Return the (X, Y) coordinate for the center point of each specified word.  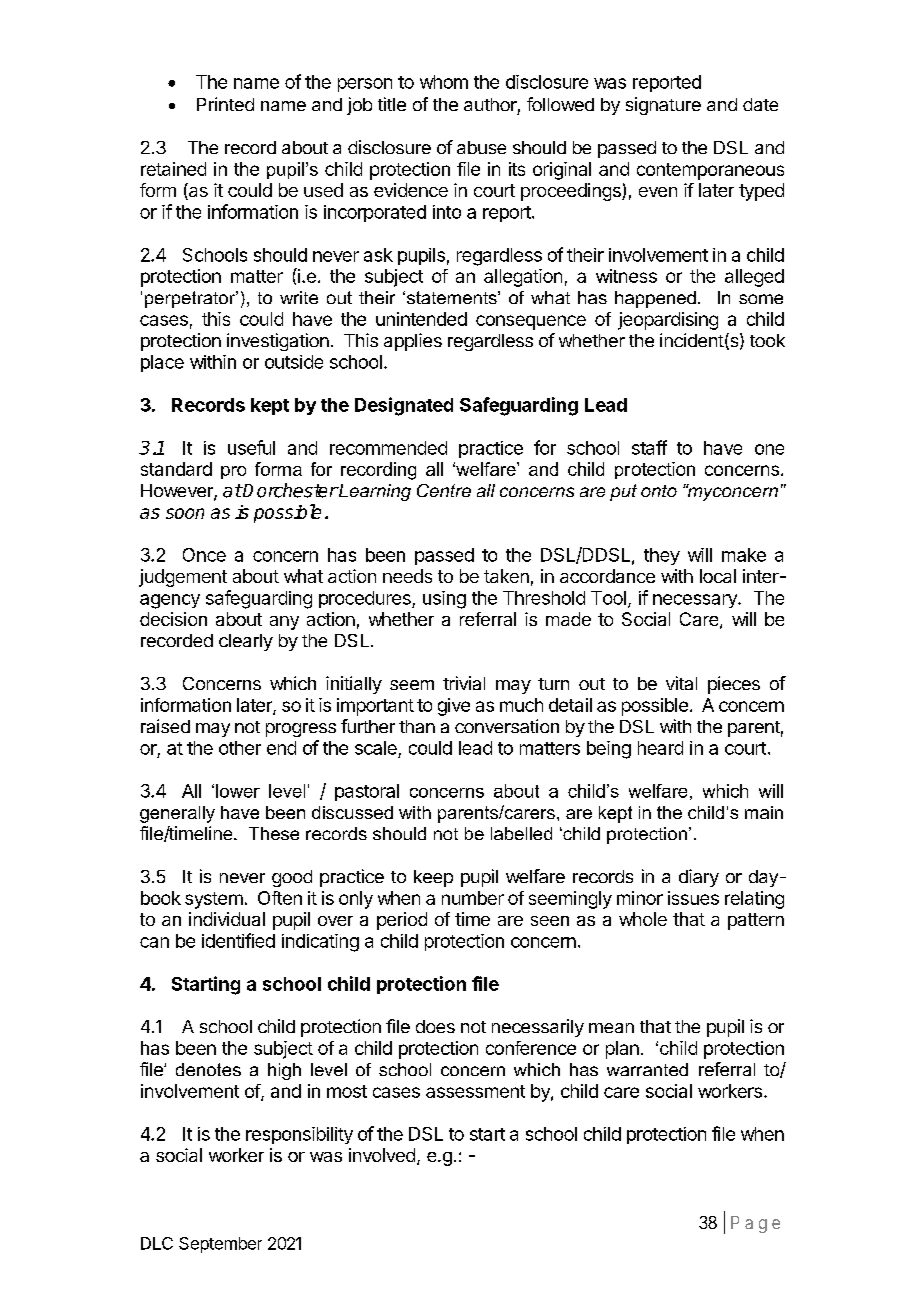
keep (433, 878)
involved (382, 1155)
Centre (444, 490)
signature (663, 106)
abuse (481, 147)
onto (659, 491)
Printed (225, 104)
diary (699, 878)
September (220, 1245)
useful (251, 447)
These (274, 833)
